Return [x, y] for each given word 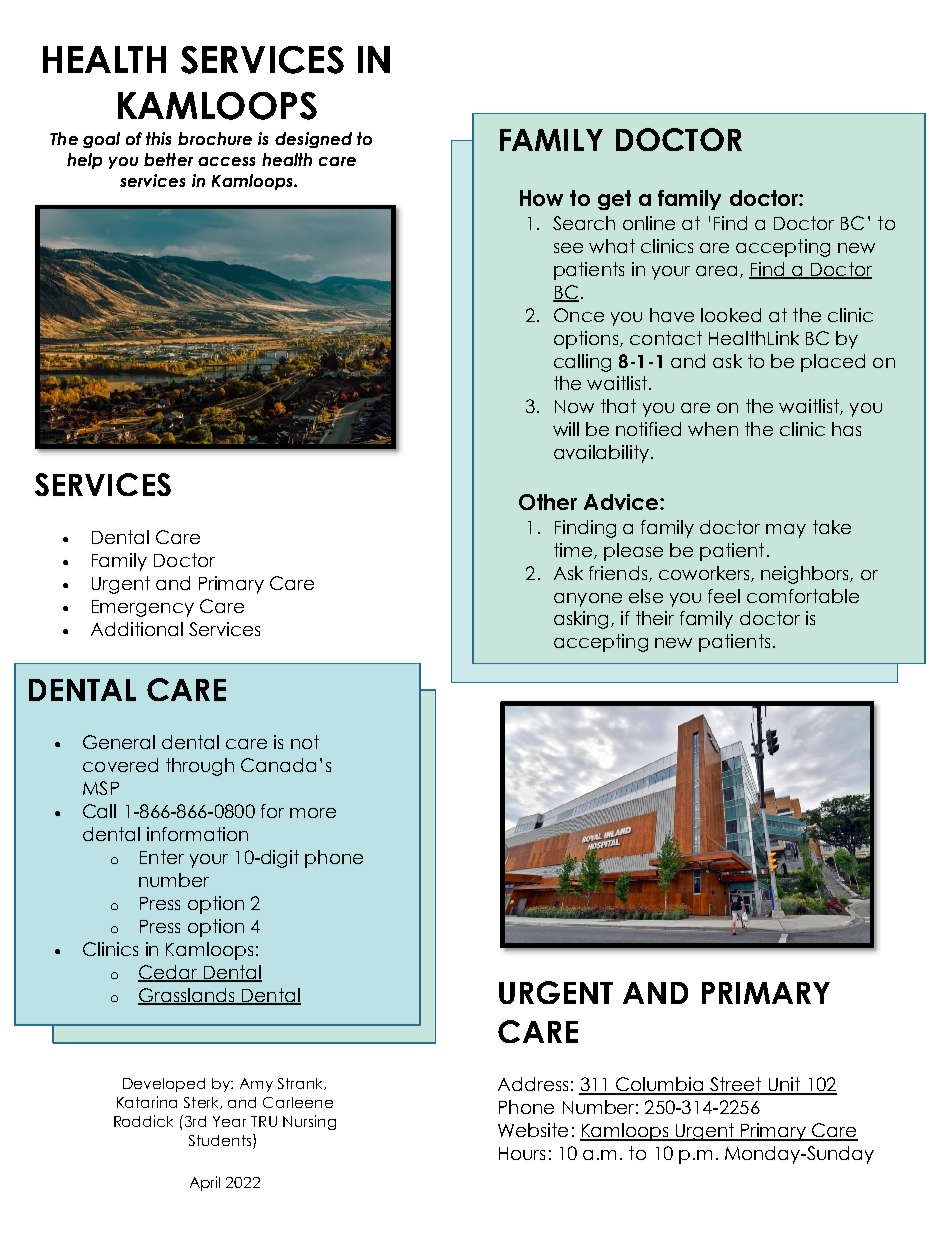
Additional [137, 629]
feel [724, 596]
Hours [522, 1153]
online [649, 223]
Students [221, 1141]
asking [583, 620]
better [168, 159]
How [541, 198]
